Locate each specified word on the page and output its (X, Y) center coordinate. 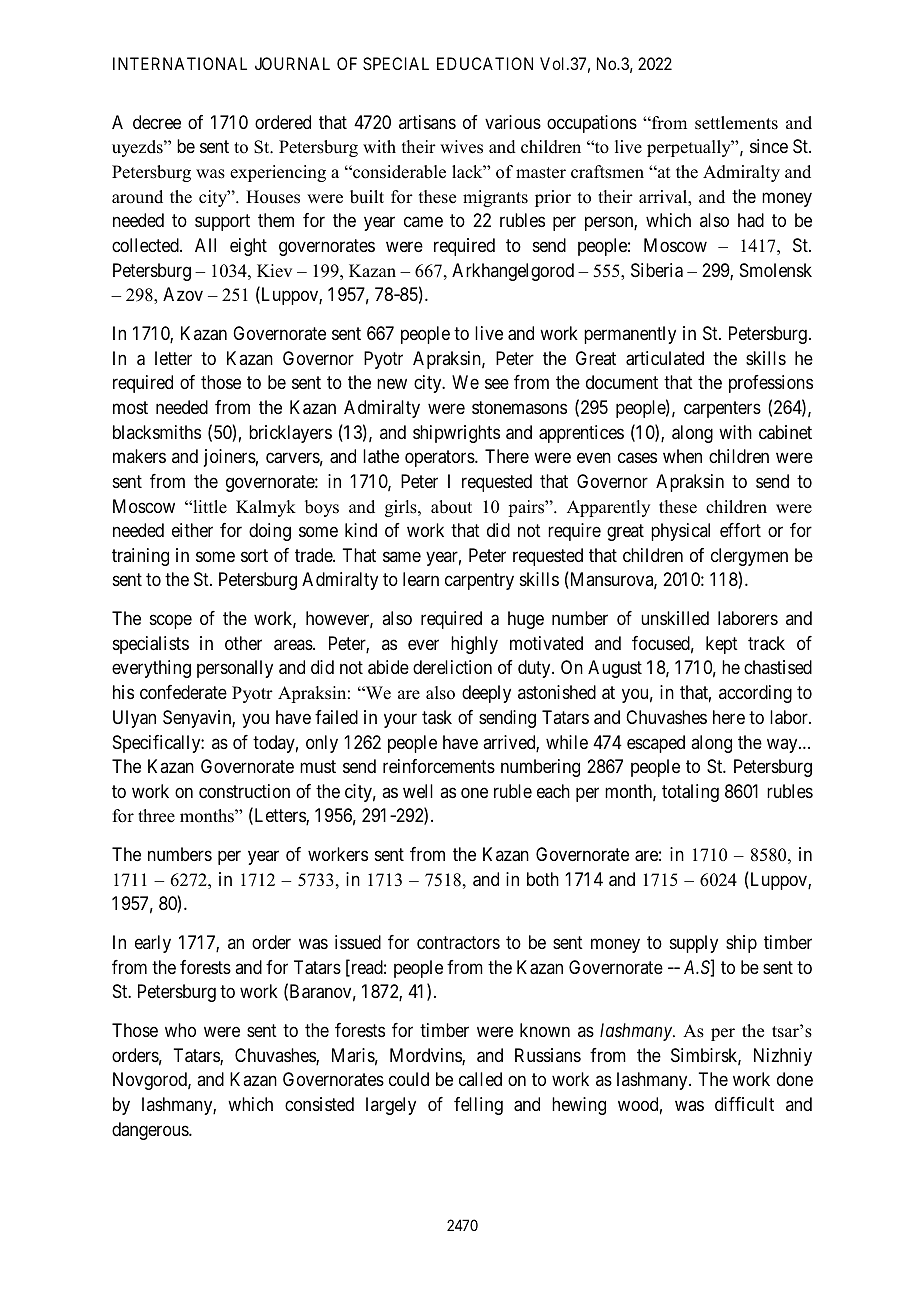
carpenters (722, 409)
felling (478, 1106)
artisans (427, 122)
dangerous (151, 1131)
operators (440, 458)
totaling (690, 793)
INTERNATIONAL (180, 63)
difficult (744, 1104)
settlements (736, 123)
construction (244, 791)
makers (139, 456)
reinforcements (439, 766)
